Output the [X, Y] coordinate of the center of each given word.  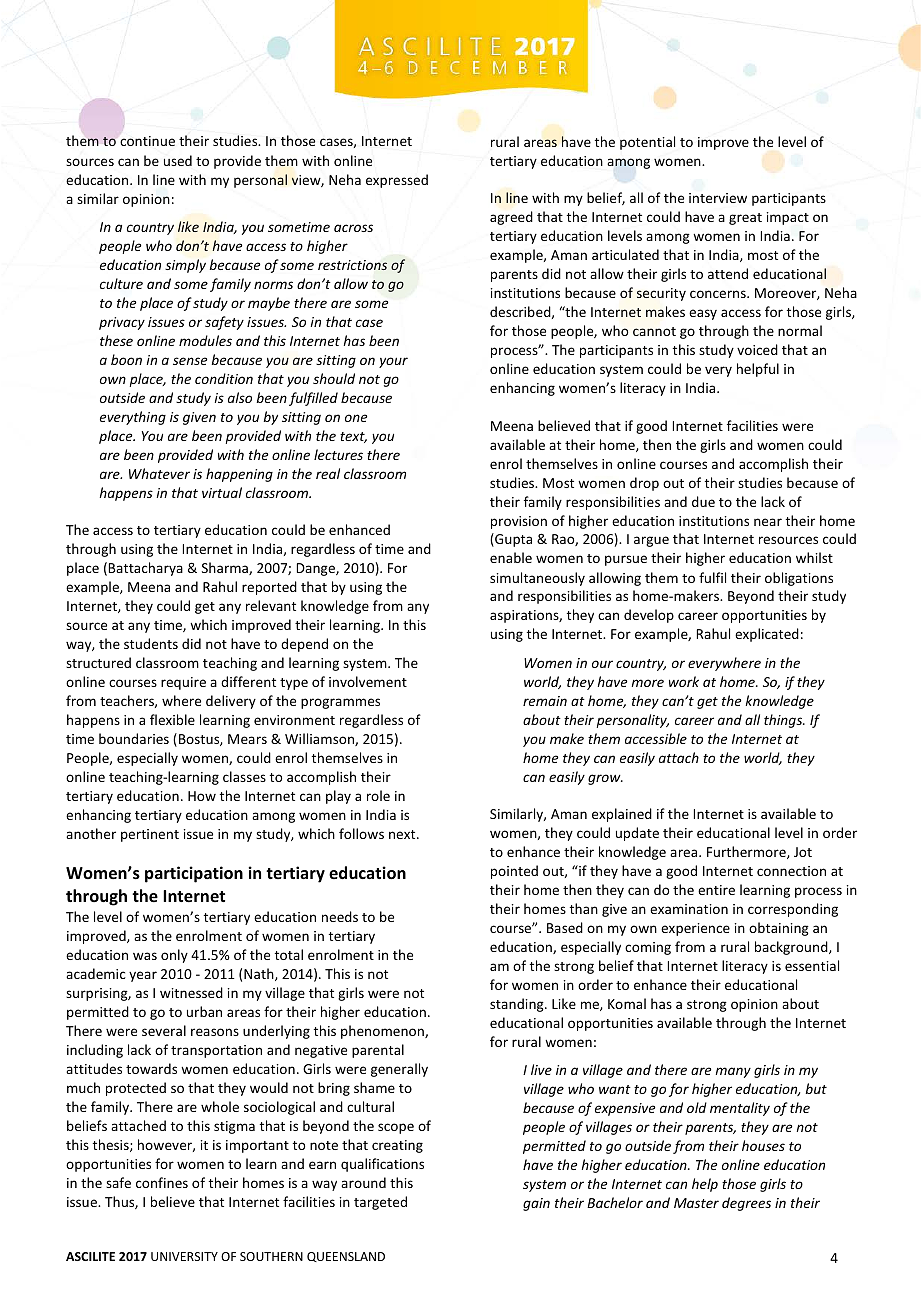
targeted [380, 1203]
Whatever [159, 473]
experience [695, 929]
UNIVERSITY [184, 1256]
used [178, 160]
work [684, 681]
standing [518, 1005]
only [174, 956]
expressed [397, 181]
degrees [746, 1204]
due [703, 501]
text [353, 437]
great [745, 219]
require [183, 683]
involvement [368, 681]
